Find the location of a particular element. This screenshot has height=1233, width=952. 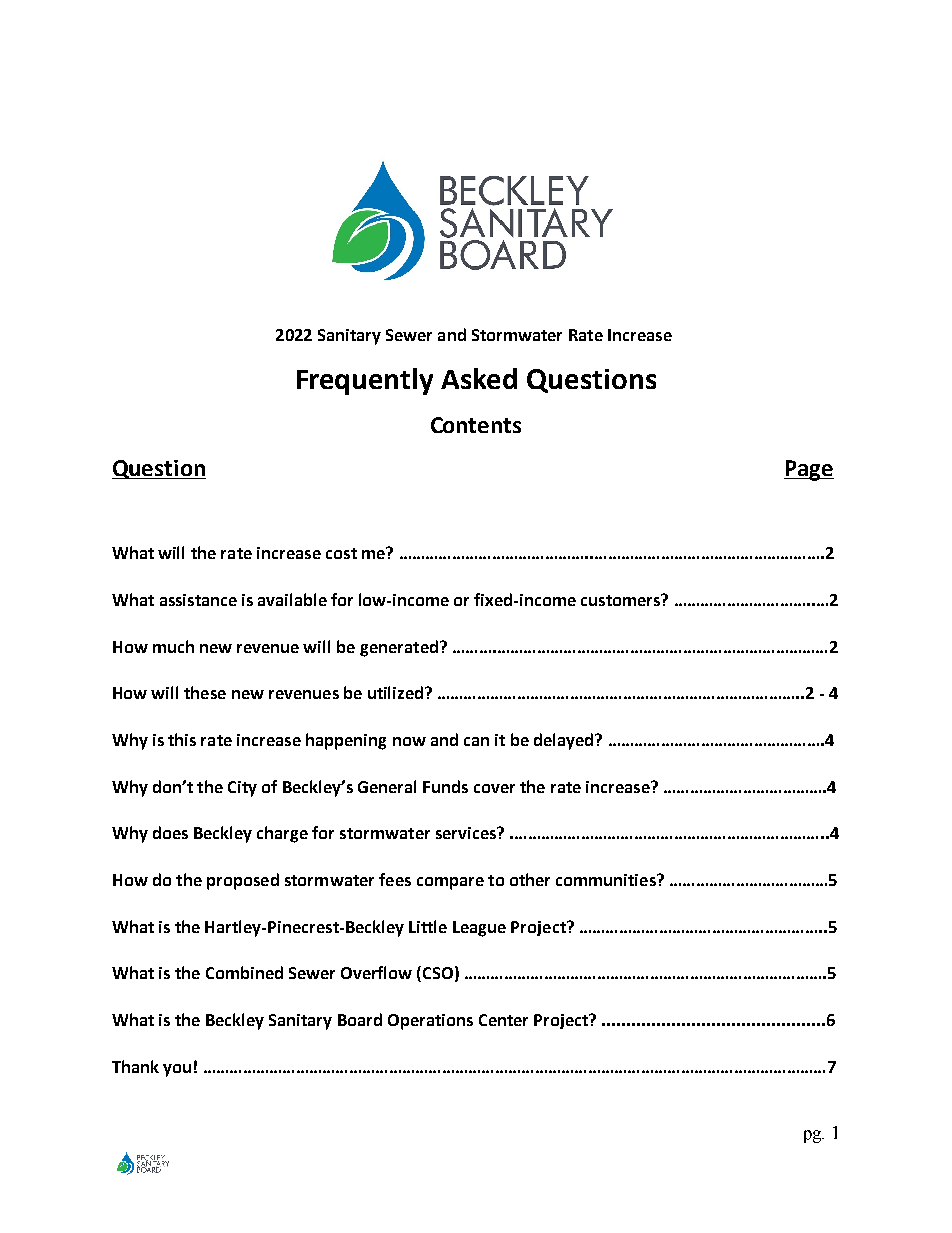

you is located at coordinates (177, 1070).
